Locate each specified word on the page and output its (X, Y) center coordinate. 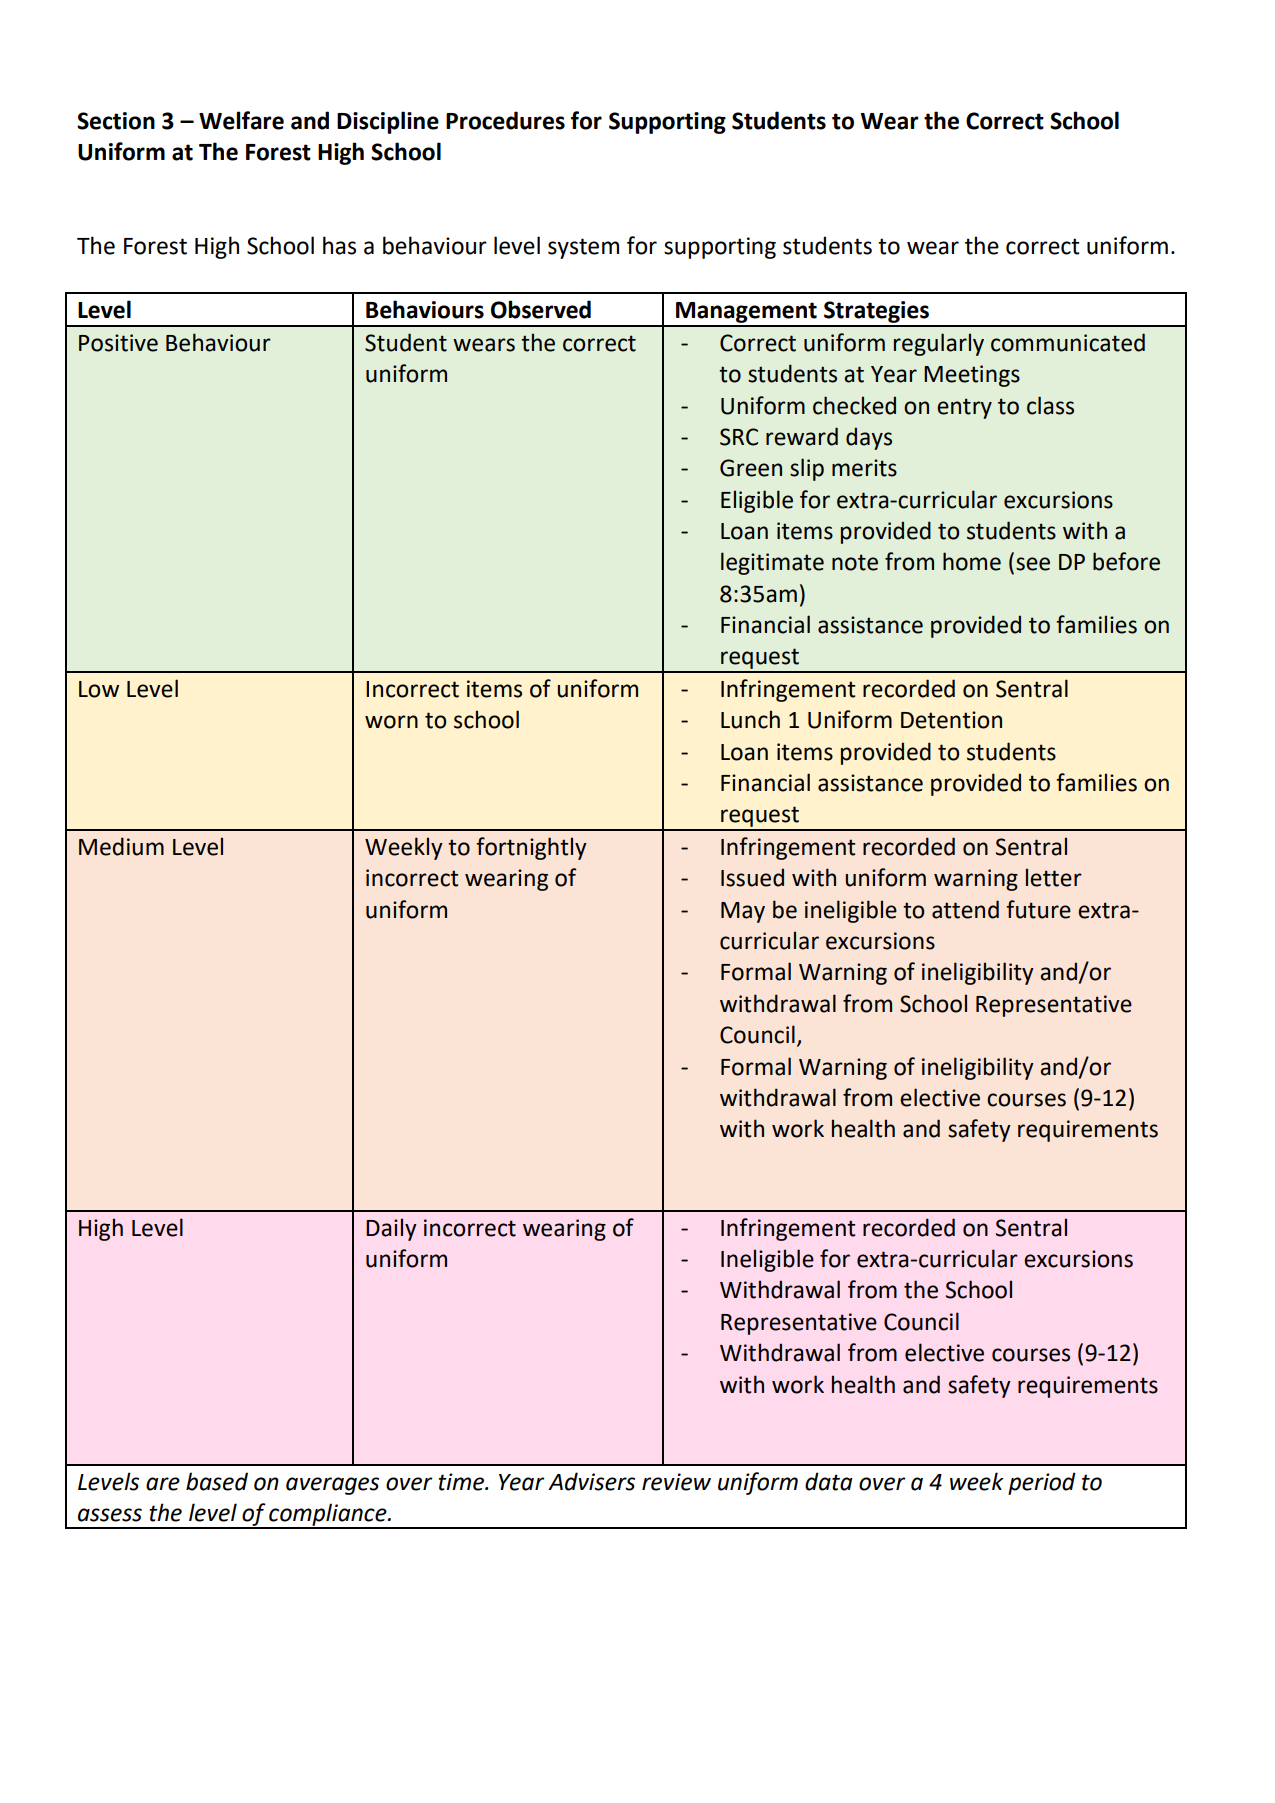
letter (1054, 877)
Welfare (241, 120)
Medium (121, 846)
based (217, 1481)
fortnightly (531, 848)
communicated (1068, 342)
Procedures (505, 120)
